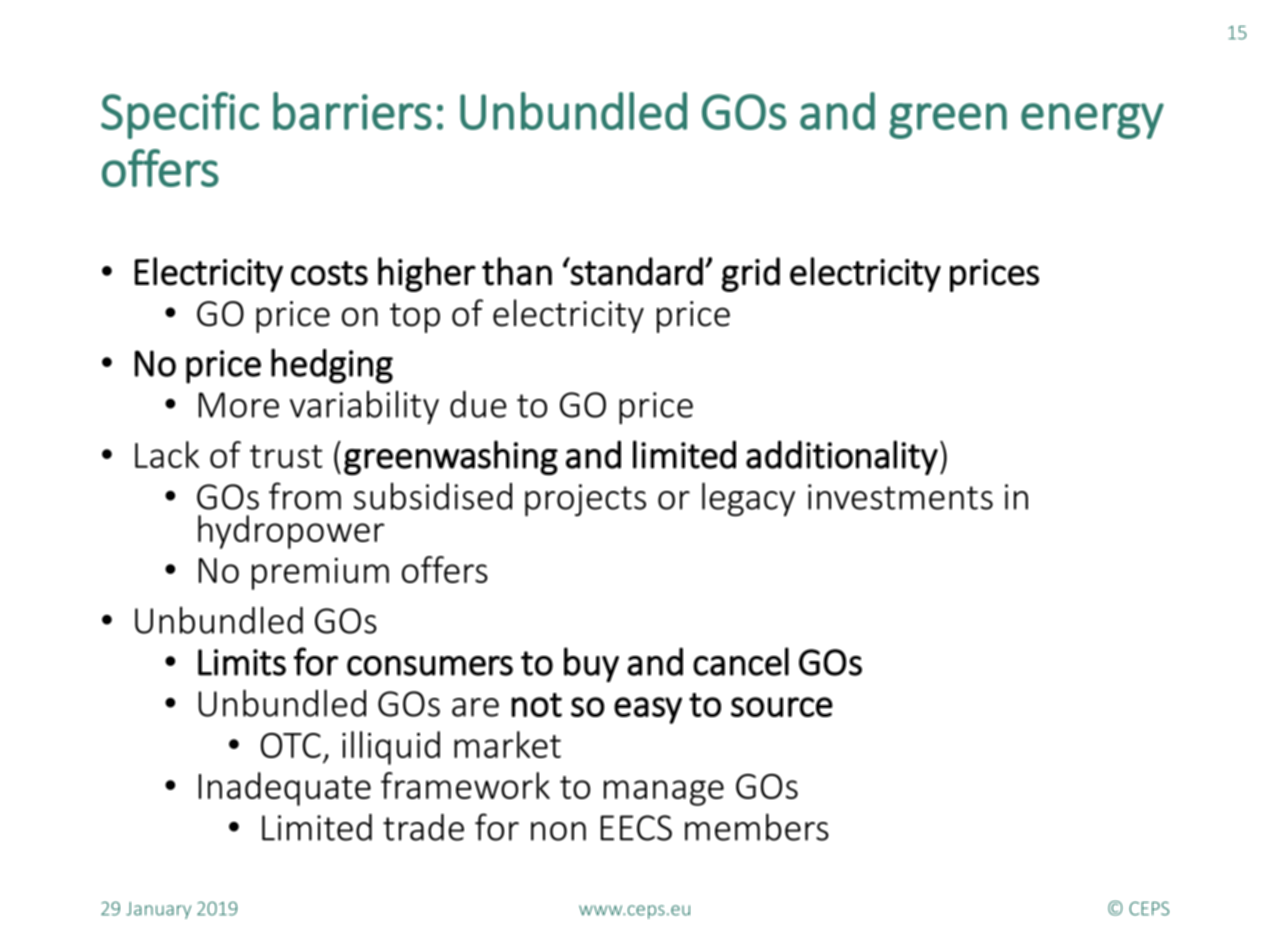 The height and width of the image is (952, 1270). Describe the element at coordinates (352, 111) in the image. I see `barriers` at that location.
